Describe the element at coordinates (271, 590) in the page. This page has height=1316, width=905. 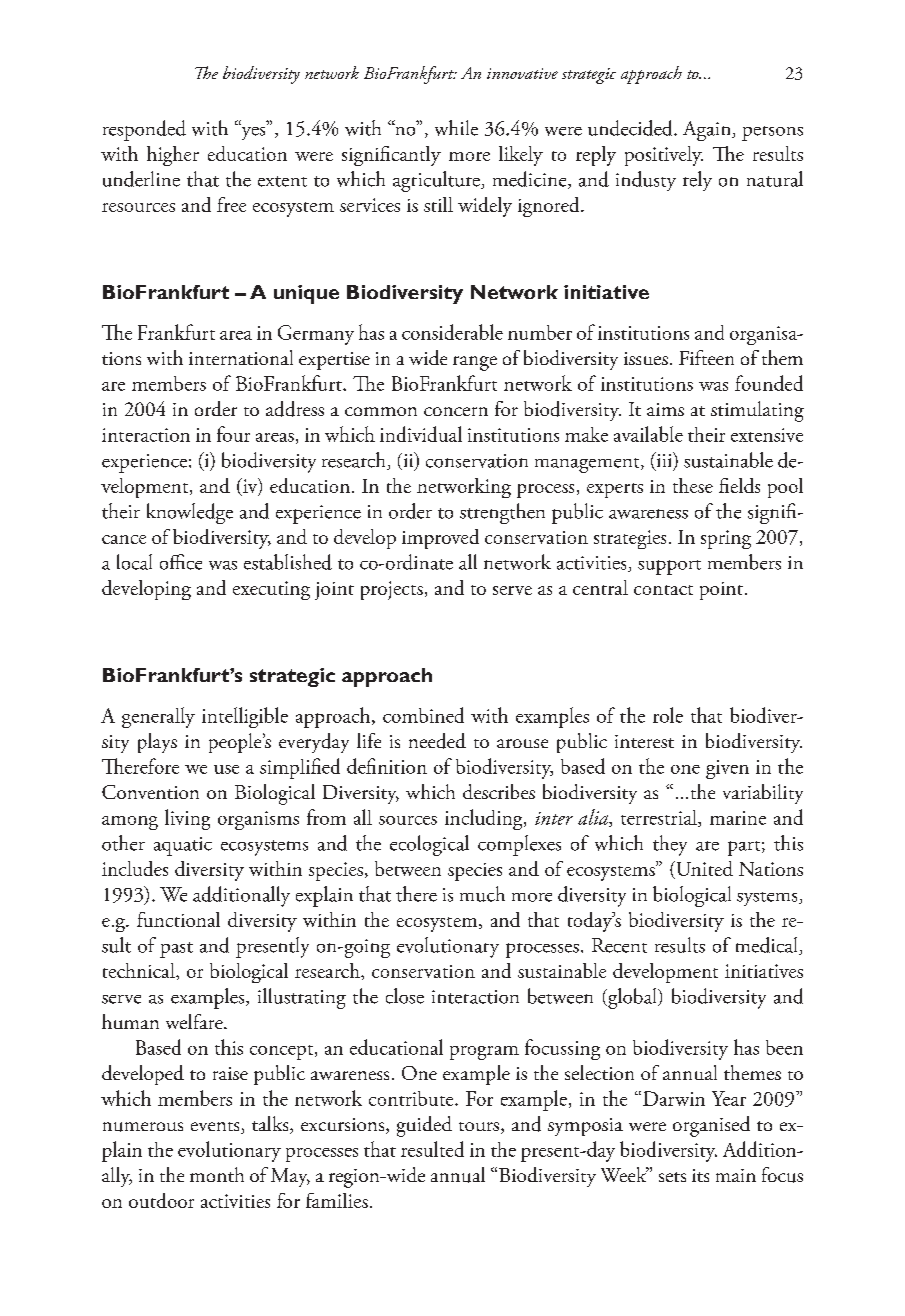
I see `executing` at that location.
